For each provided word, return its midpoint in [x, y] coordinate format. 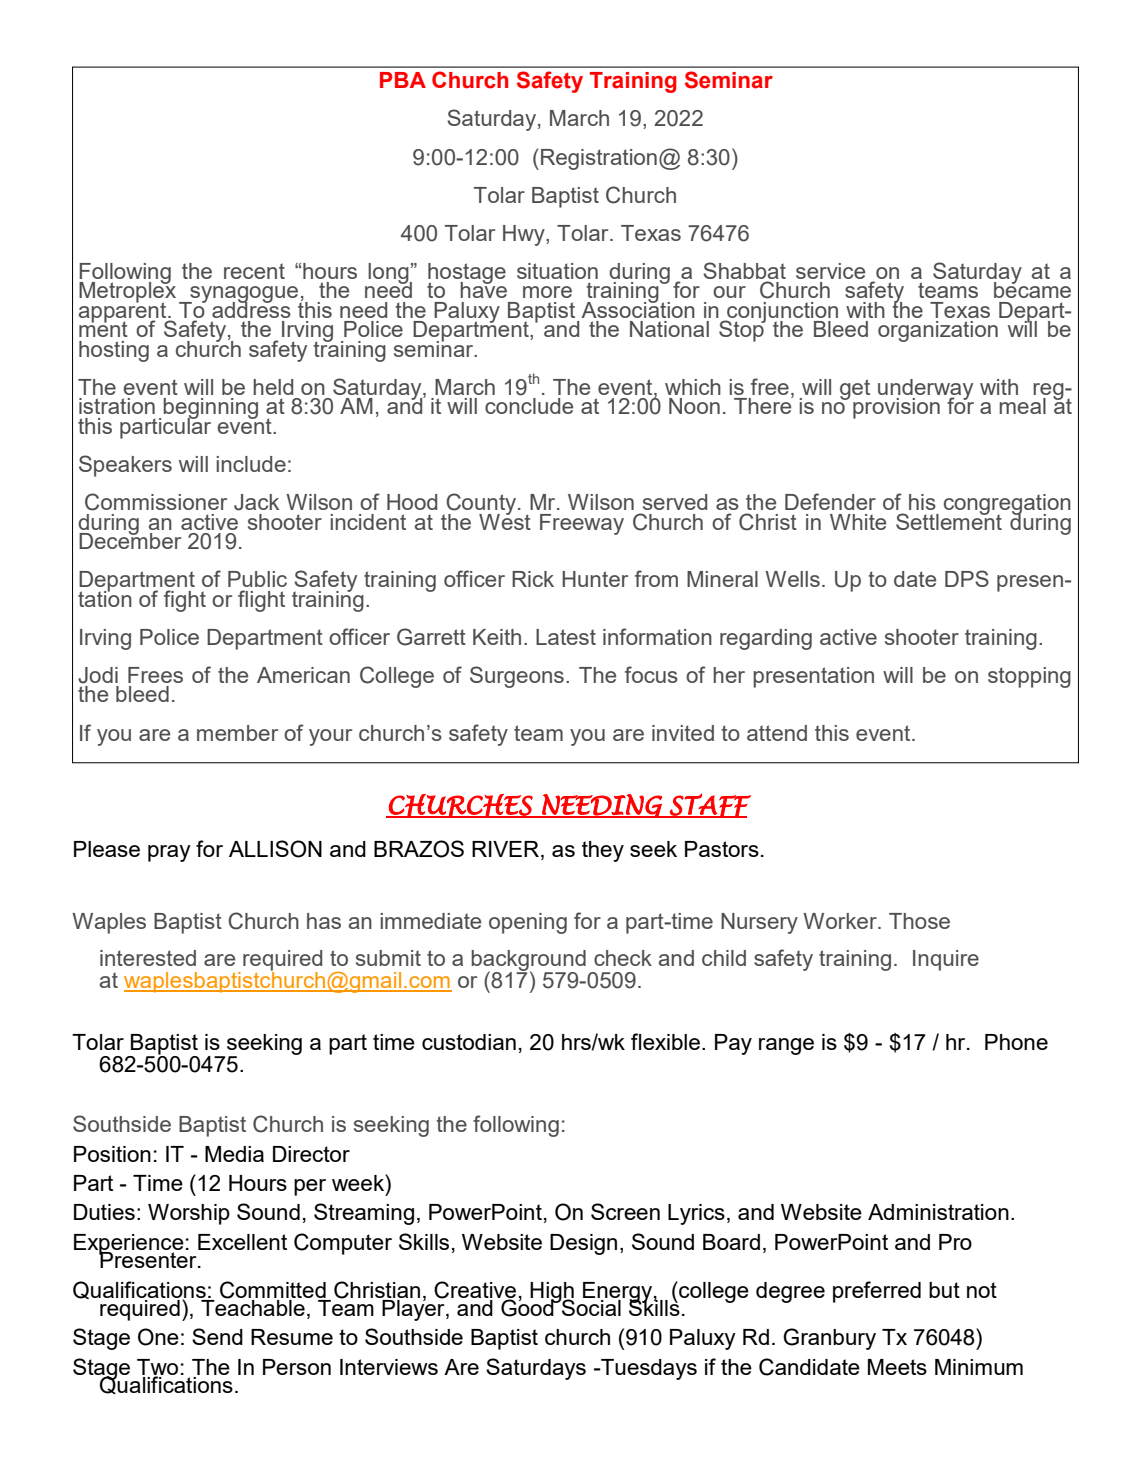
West [505, 520]
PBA [403, 80]
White [858, 522]
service [830, 271]
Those [919, 921]
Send [217, 1336]
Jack [256, 502]
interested [148, 958]
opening [528, 923]
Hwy [525, 235]
